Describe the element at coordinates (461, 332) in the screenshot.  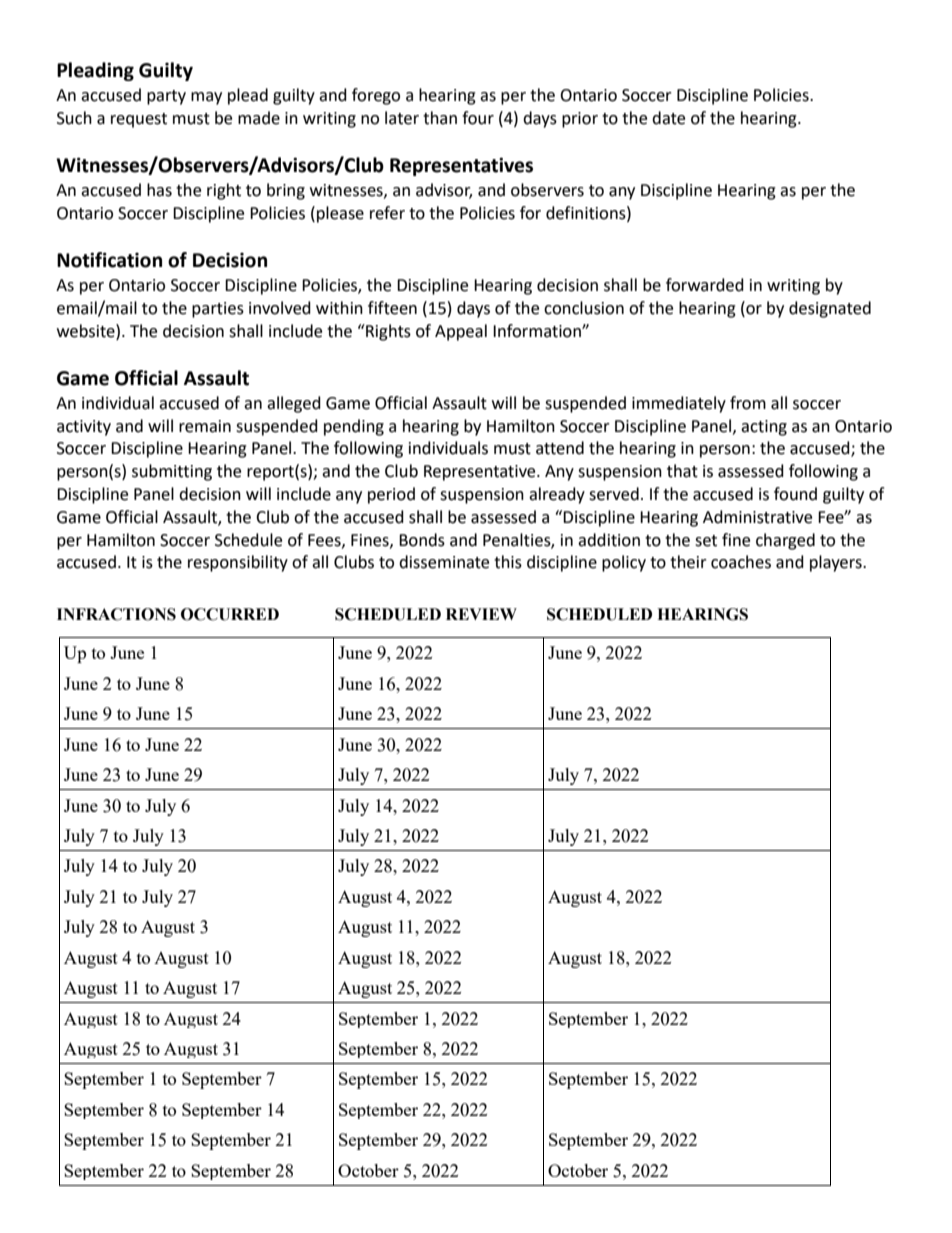
I see `Appeal` at that location.
